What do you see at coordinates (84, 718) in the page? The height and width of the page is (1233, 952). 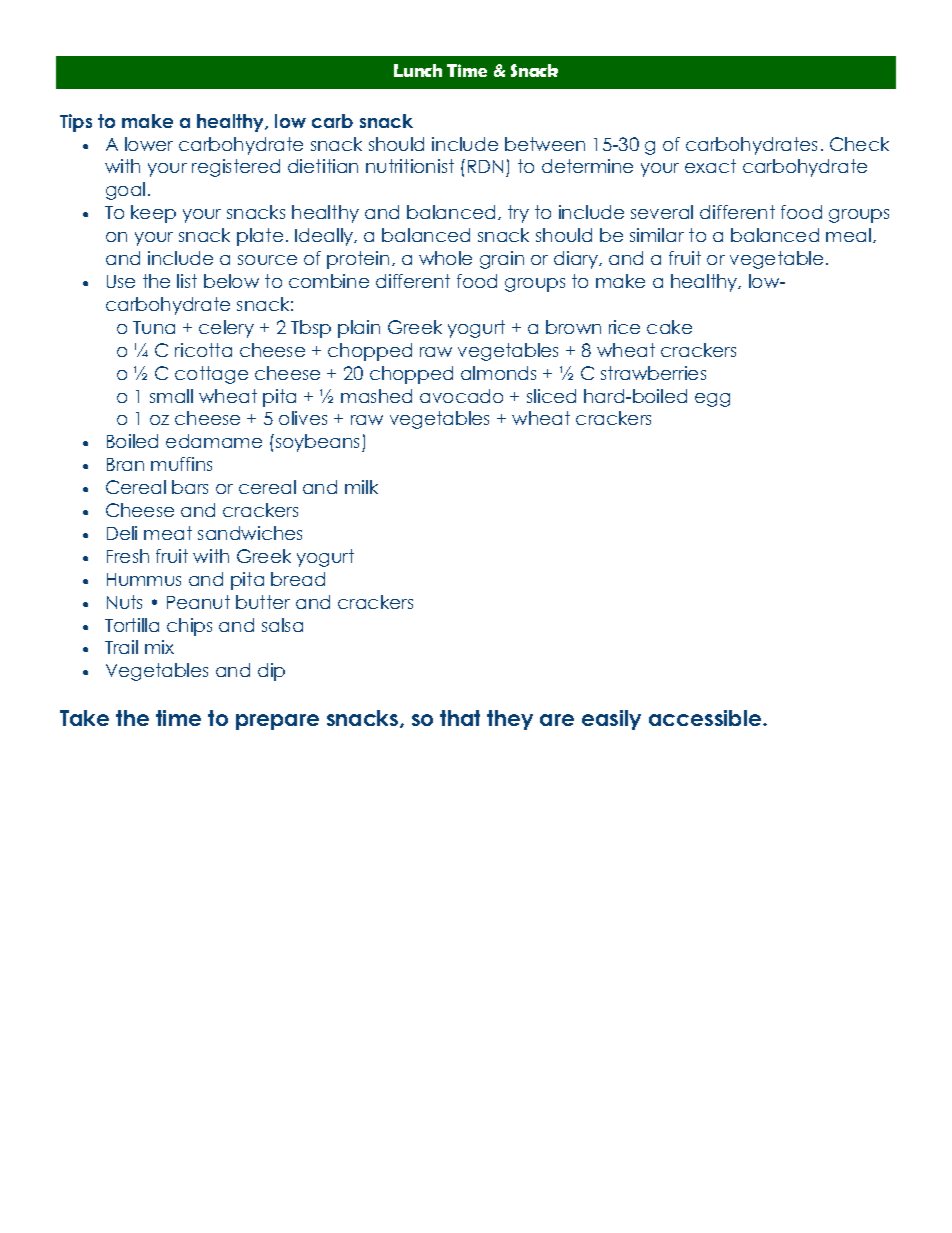 I see `Take` at bounding box center [84, 718].
